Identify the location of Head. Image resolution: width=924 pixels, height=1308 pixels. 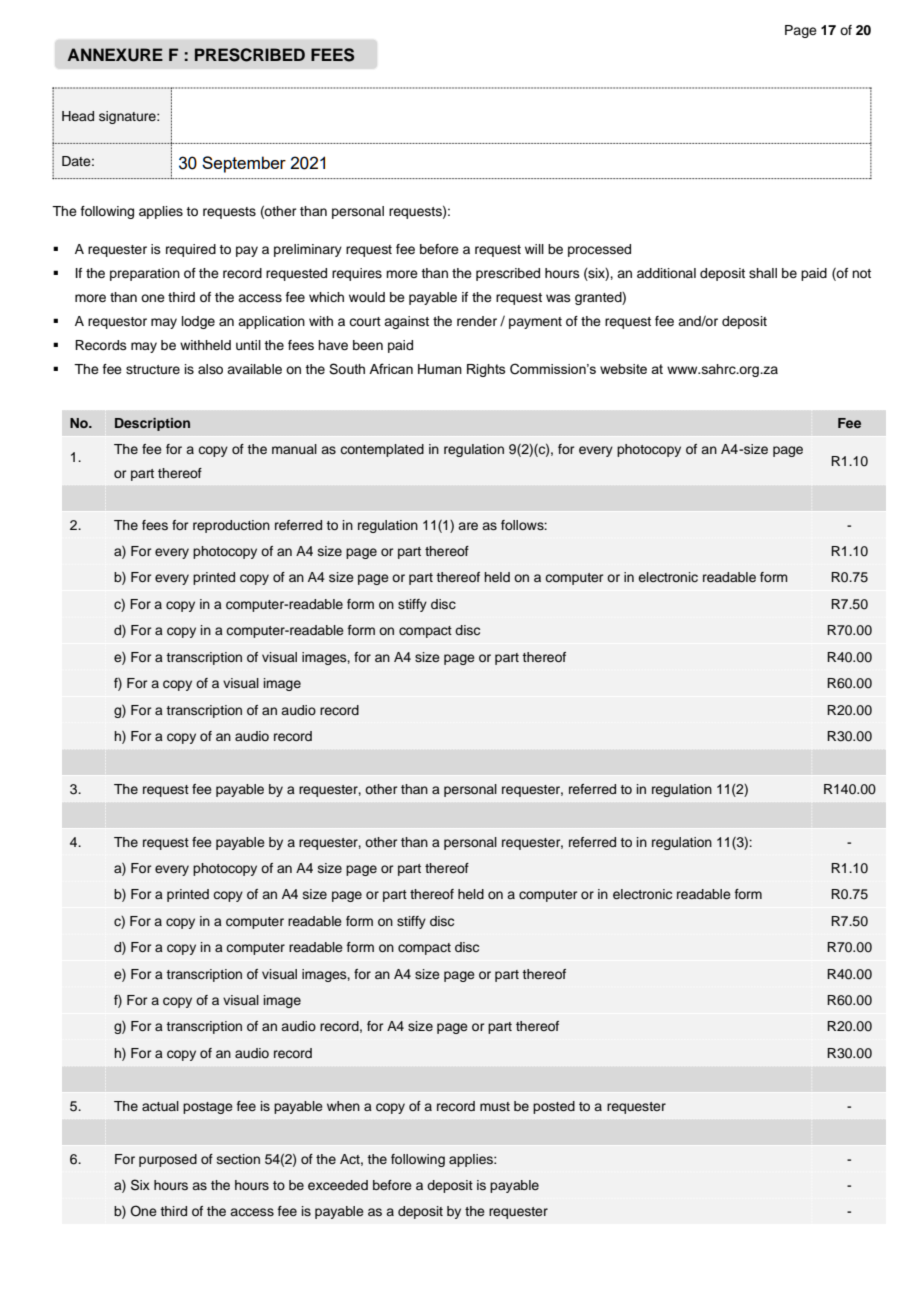
(78, 116).
